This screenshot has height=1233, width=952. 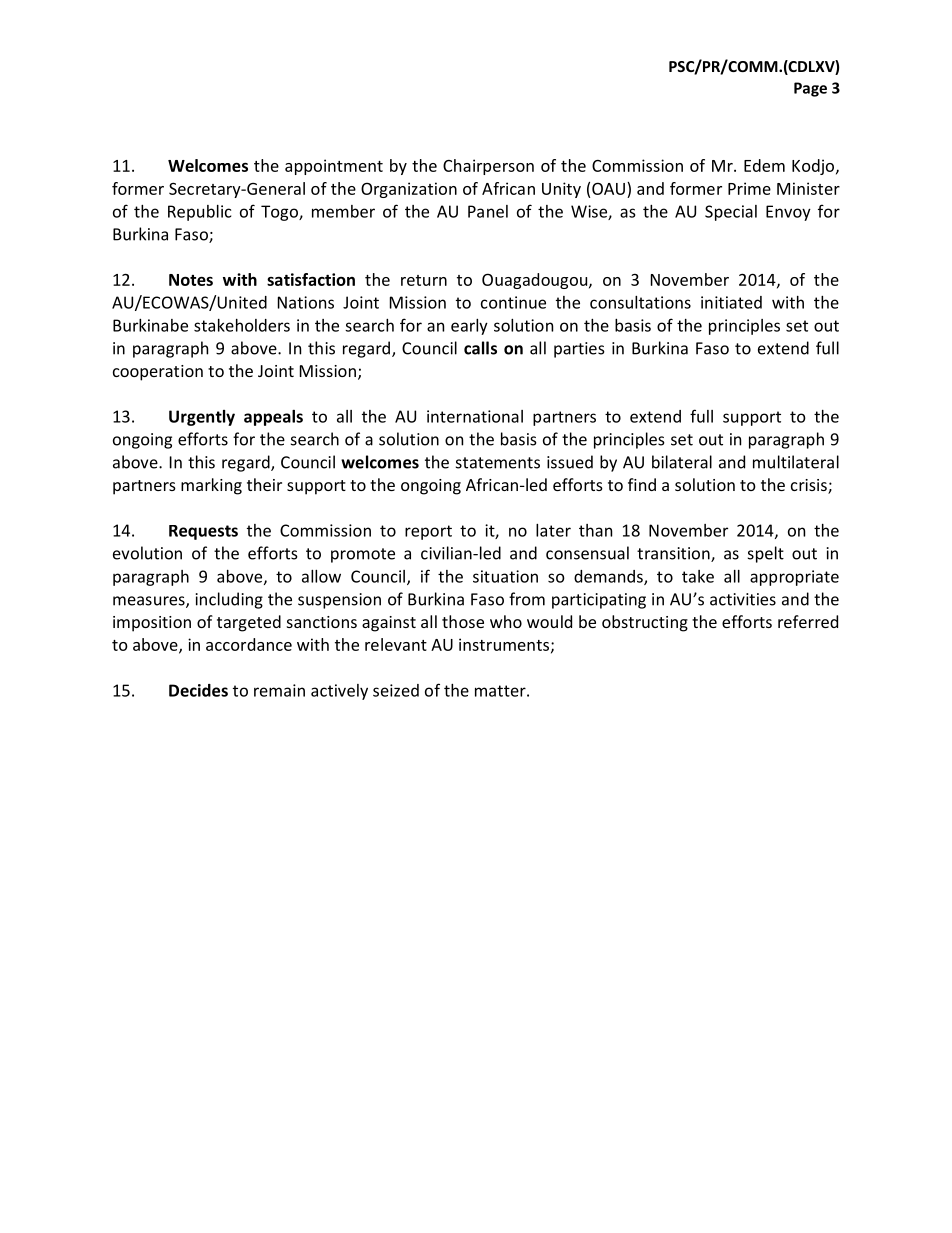 What do you see at coordinates (475, 416) in the screenshot?
I see `international` at bounding box center [475, 416].
